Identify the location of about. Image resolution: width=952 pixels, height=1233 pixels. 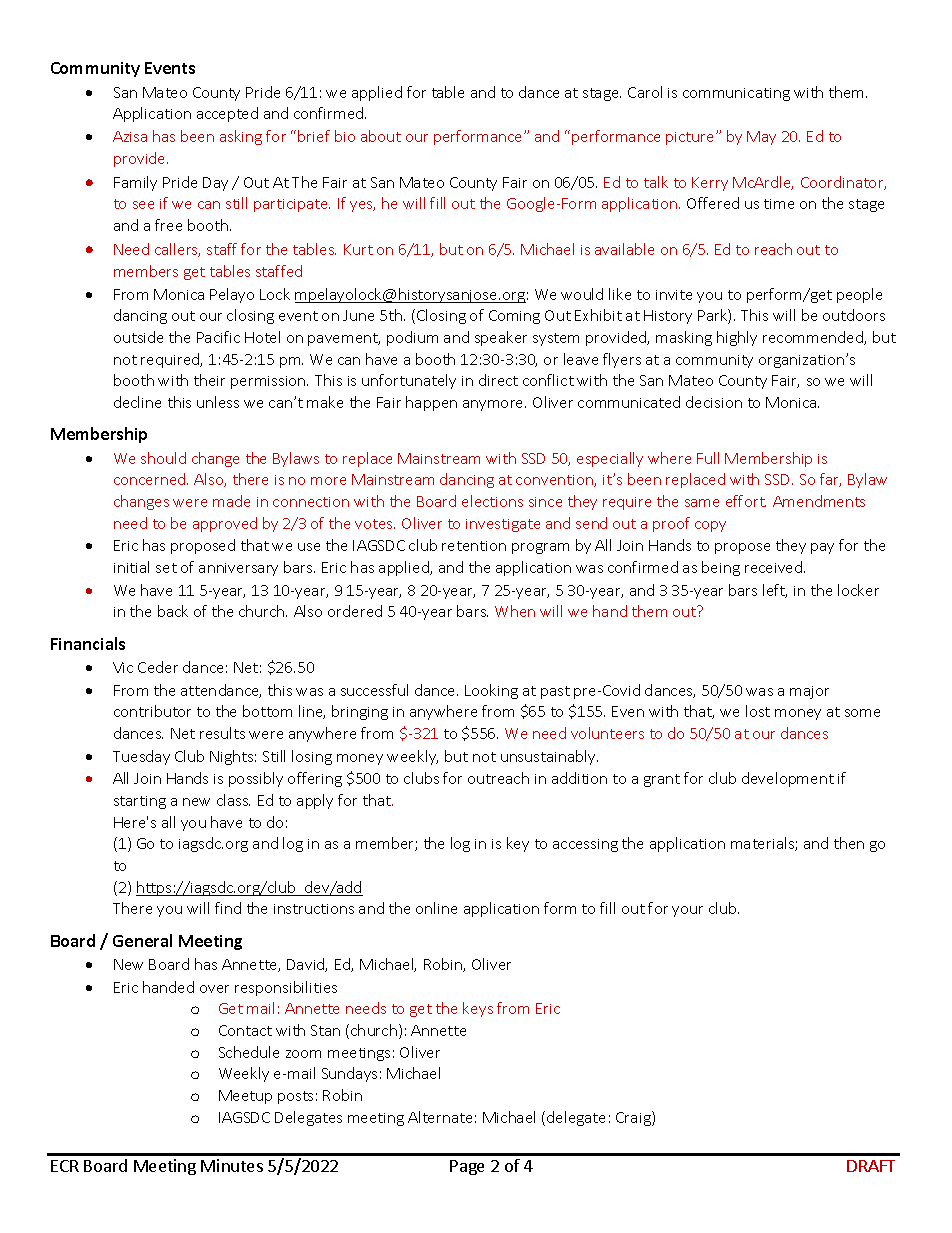
(381, 136).
